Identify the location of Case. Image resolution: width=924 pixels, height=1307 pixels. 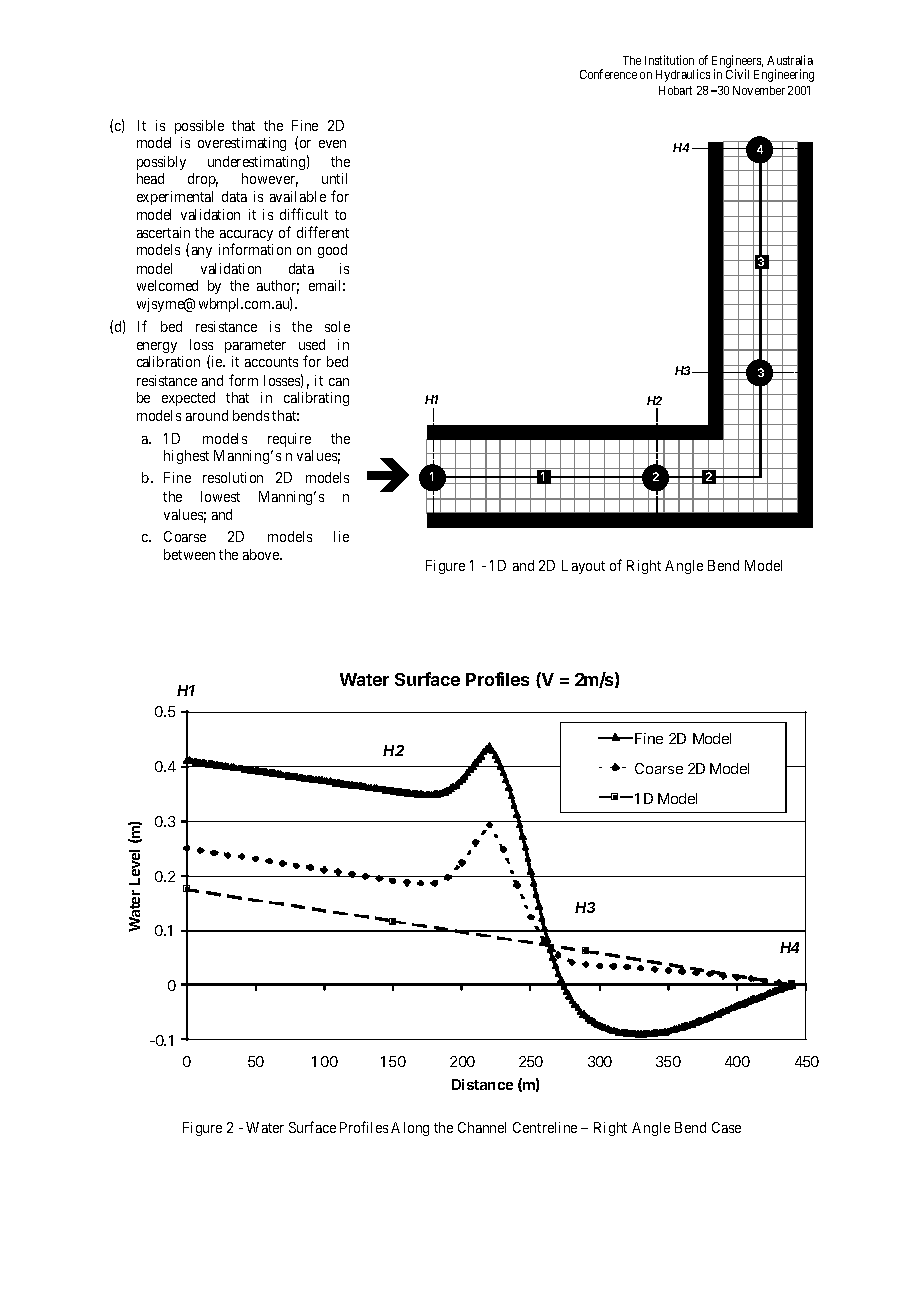
(726, 1127).
